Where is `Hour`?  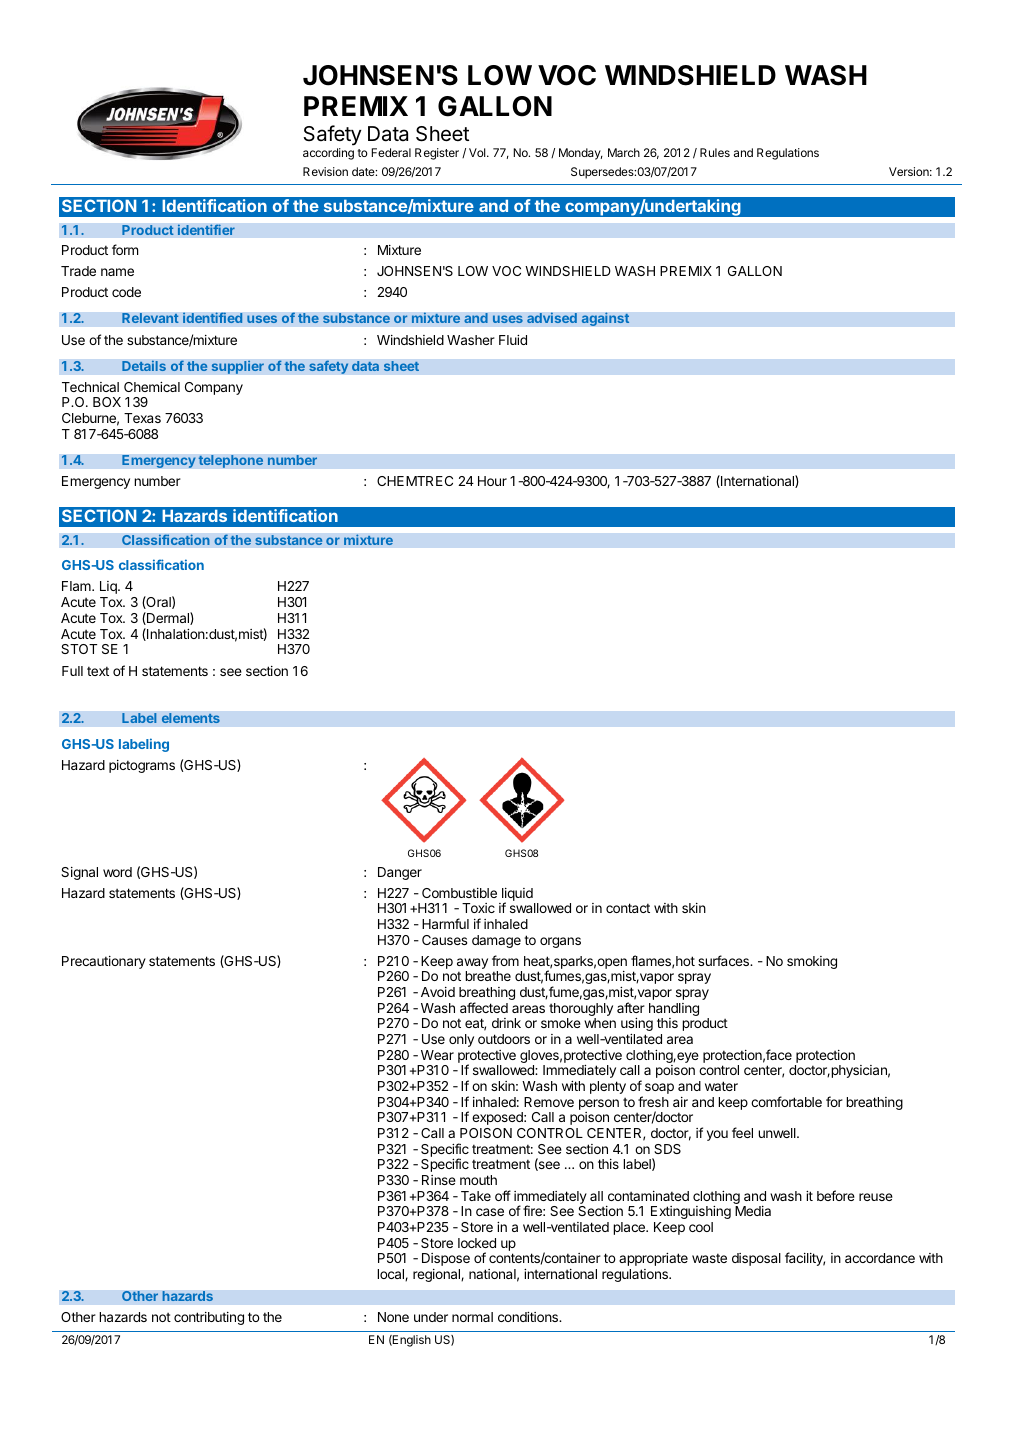
Hour is located at coordinates (492, 481).
